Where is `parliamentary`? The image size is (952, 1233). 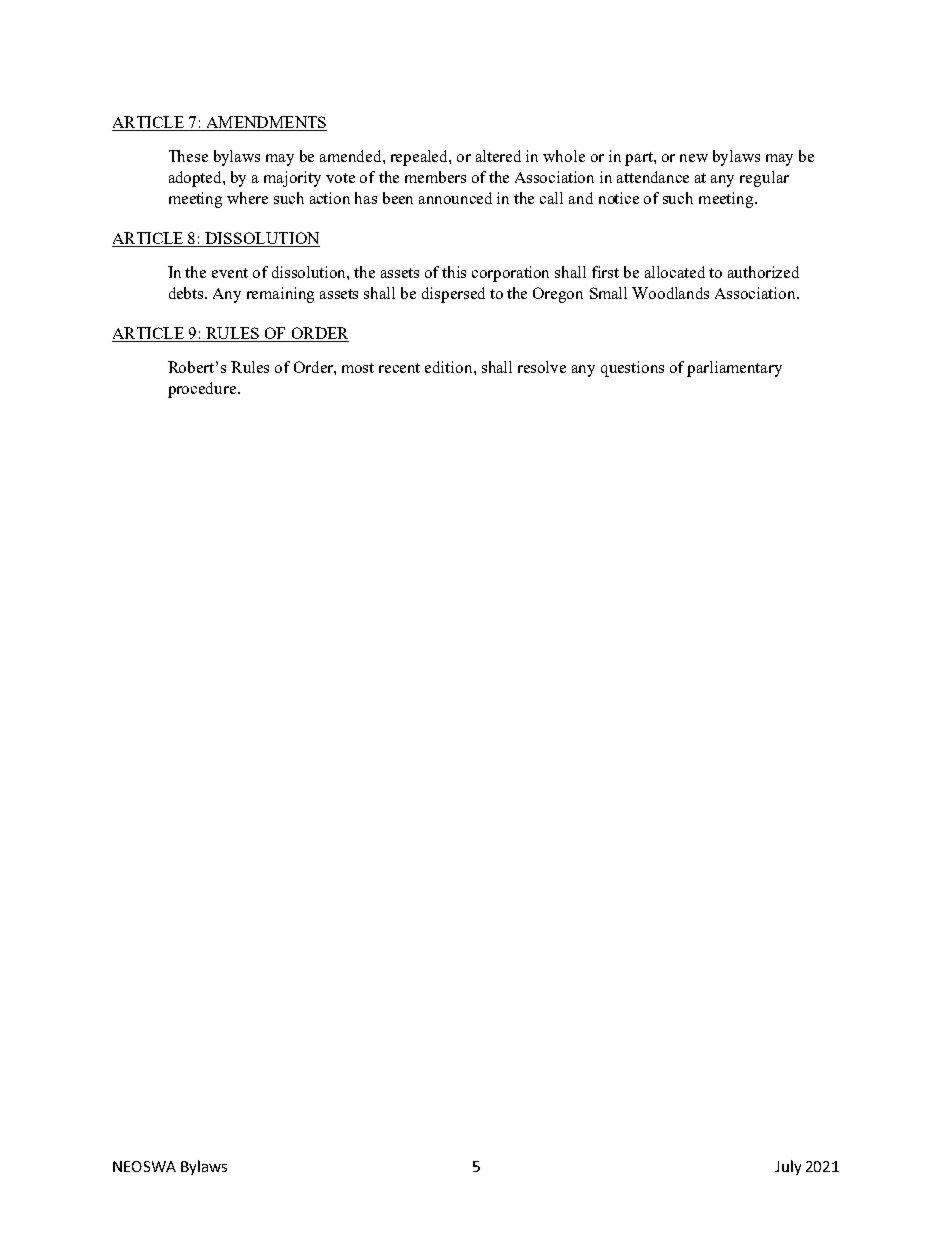
parliamentary is located at coordinates (734, 369).
